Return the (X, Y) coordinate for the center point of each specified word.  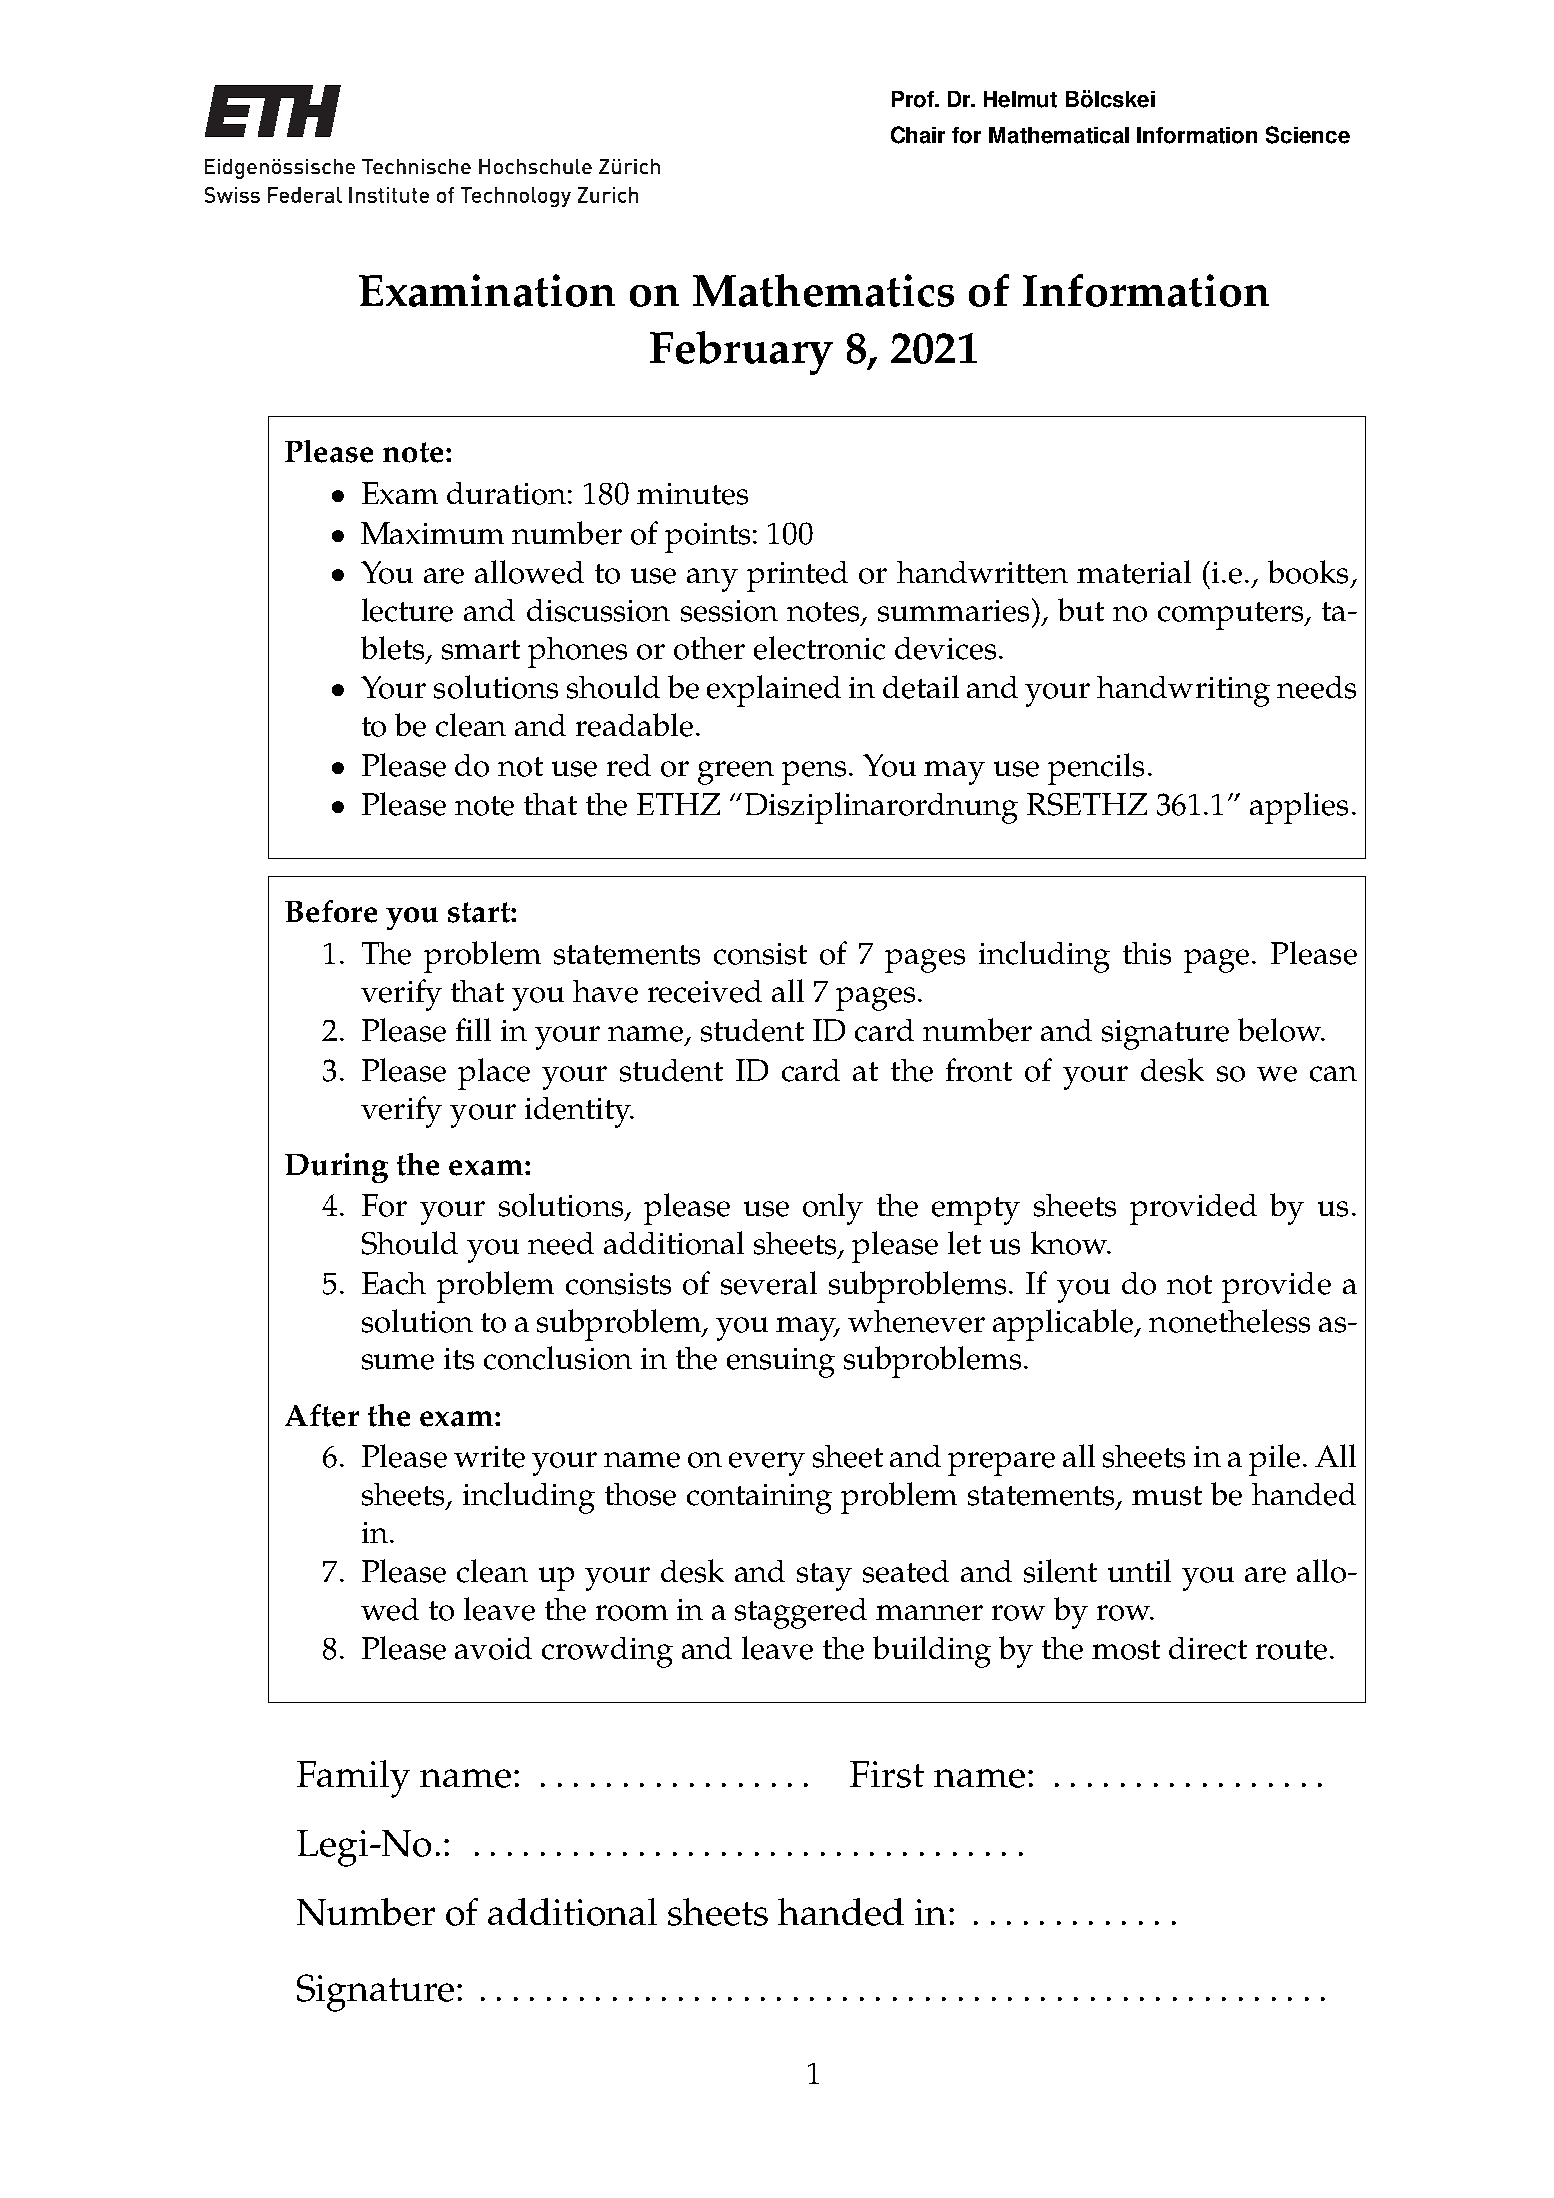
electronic (819, 648)
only (833, 1209)
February (741, 353)
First (887, 1774)
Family (353, 1779)
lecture (407, 610)
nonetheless (1229, 1321)
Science (1308, 135)
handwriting (1183, 691)
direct (1208, 1648)
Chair (918, 135)
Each (394, 1283)
